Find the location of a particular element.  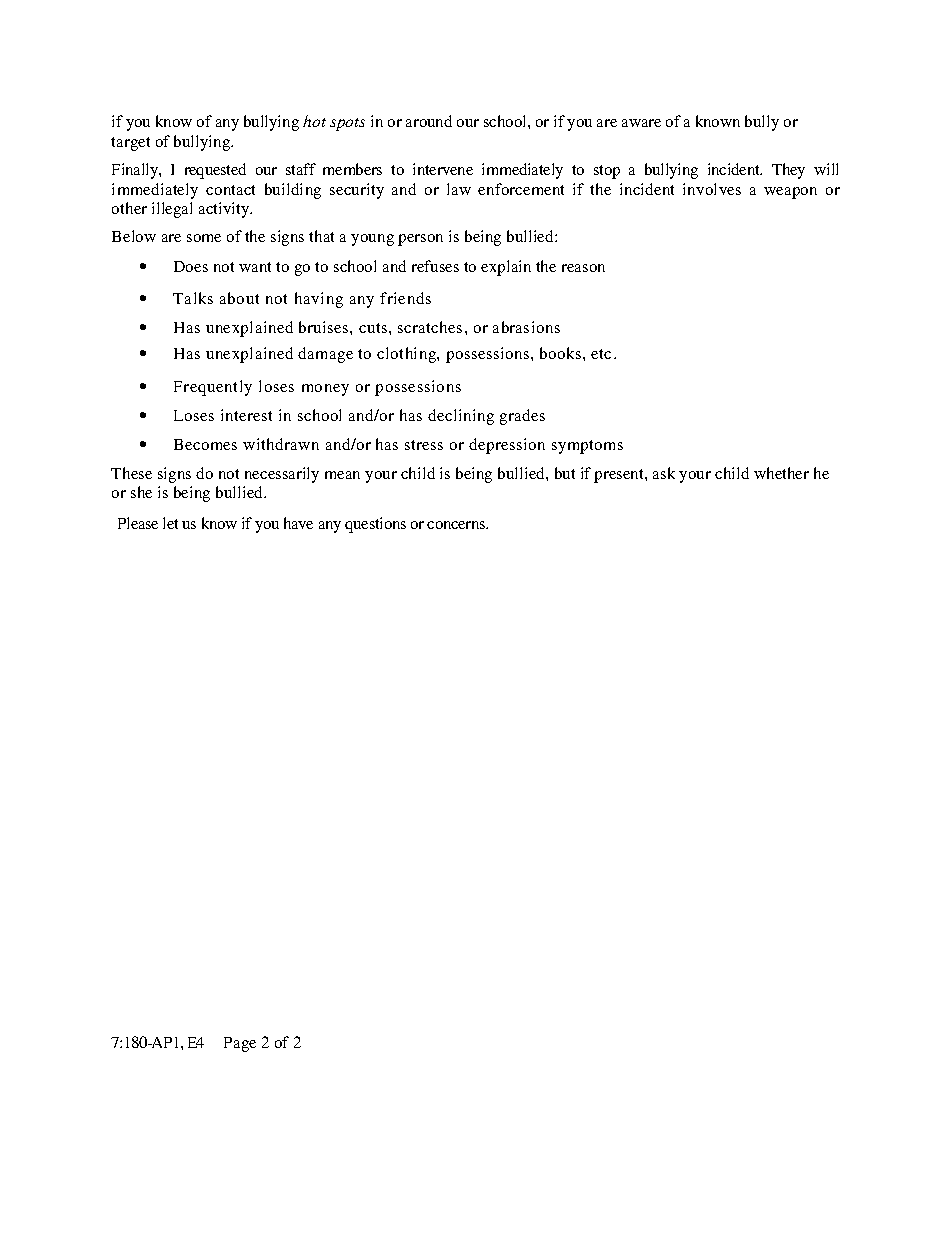

let is located at coordinates (170, 523).
